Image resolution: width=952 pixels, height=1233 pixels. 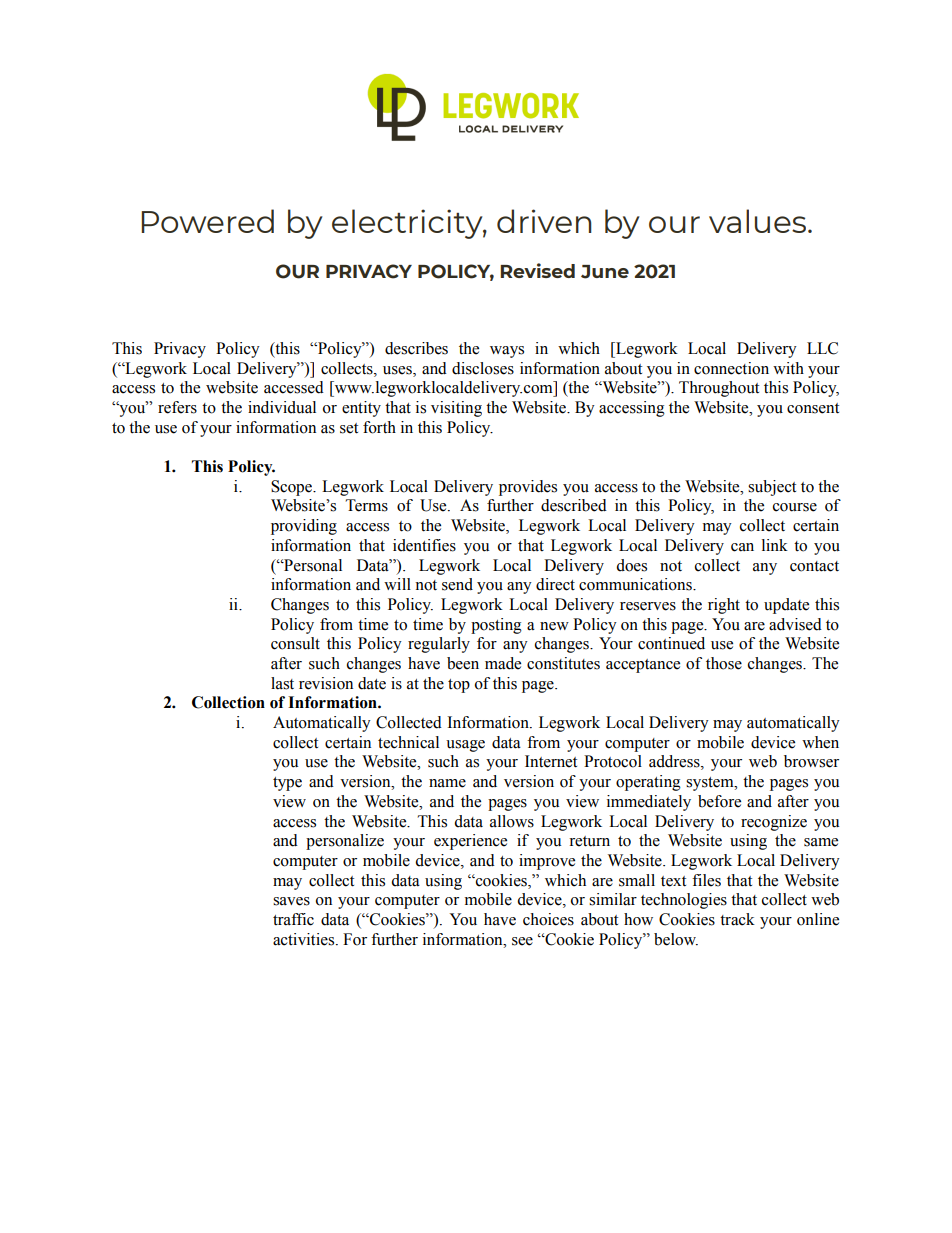 I want to click on track, so click(x=737, y=919).
